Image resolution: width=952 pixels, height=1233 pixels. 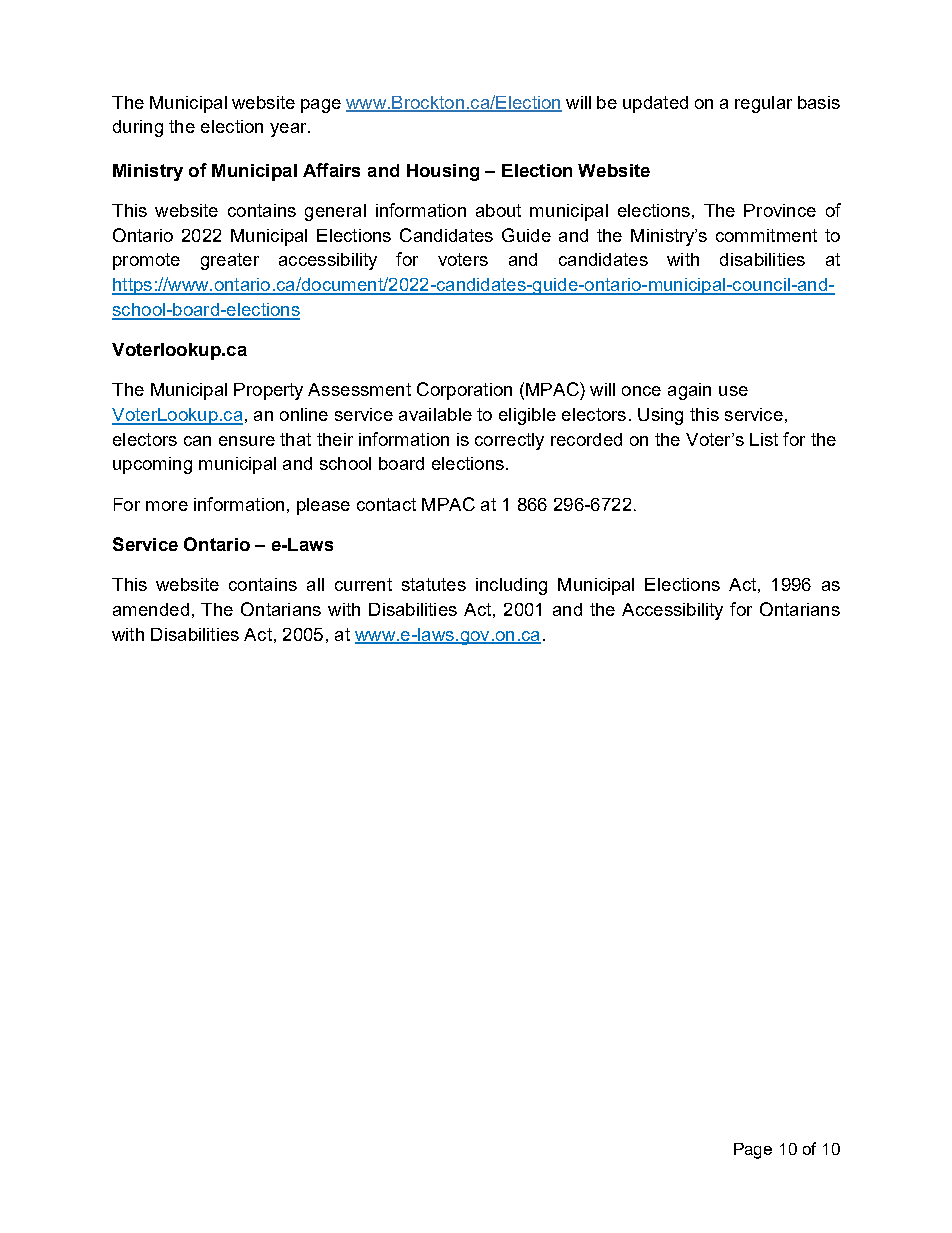 I want to click on Corporation, so click(x=464, y=391).
